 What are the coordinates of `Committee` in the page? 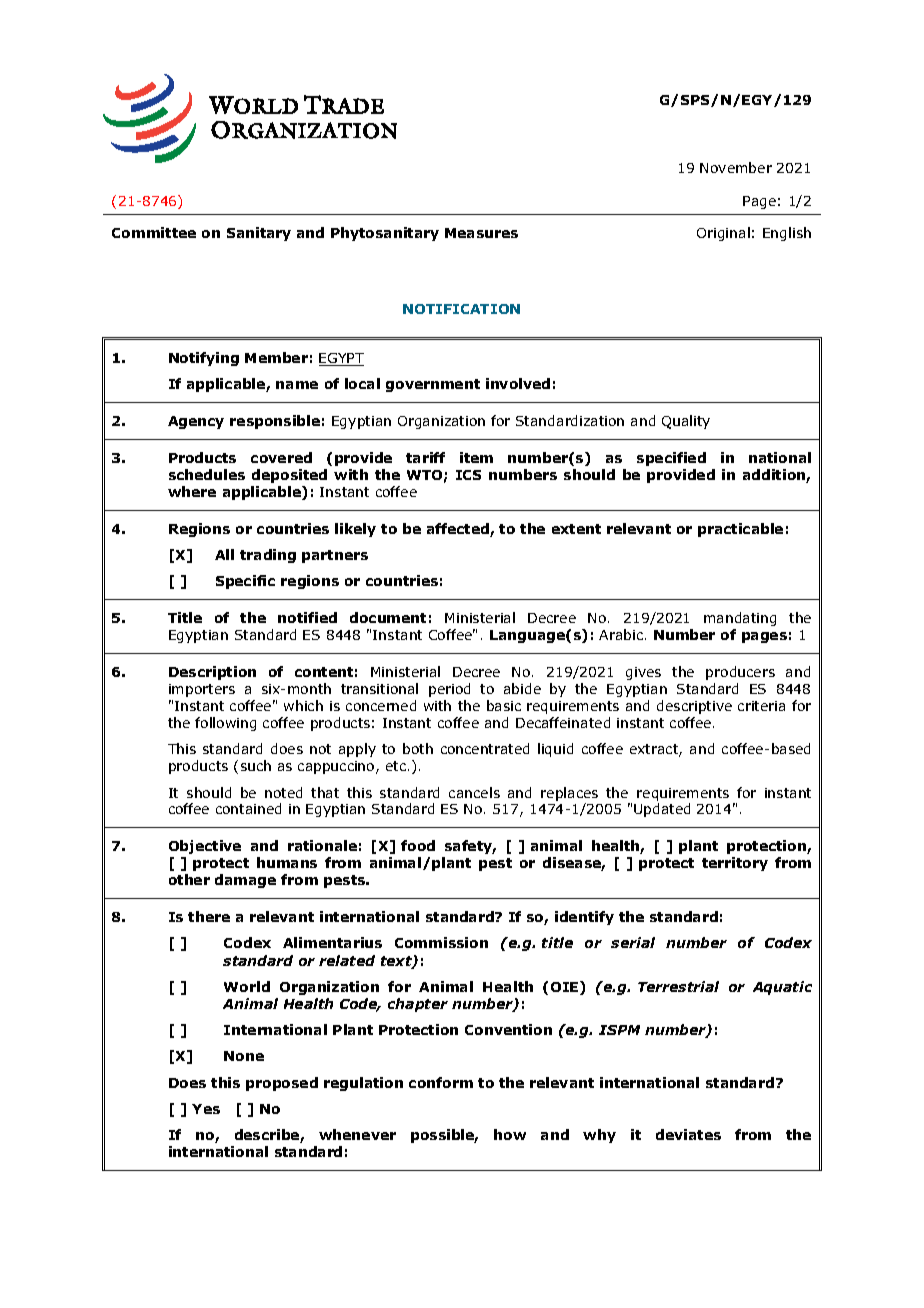 It's located at (154, 232).
